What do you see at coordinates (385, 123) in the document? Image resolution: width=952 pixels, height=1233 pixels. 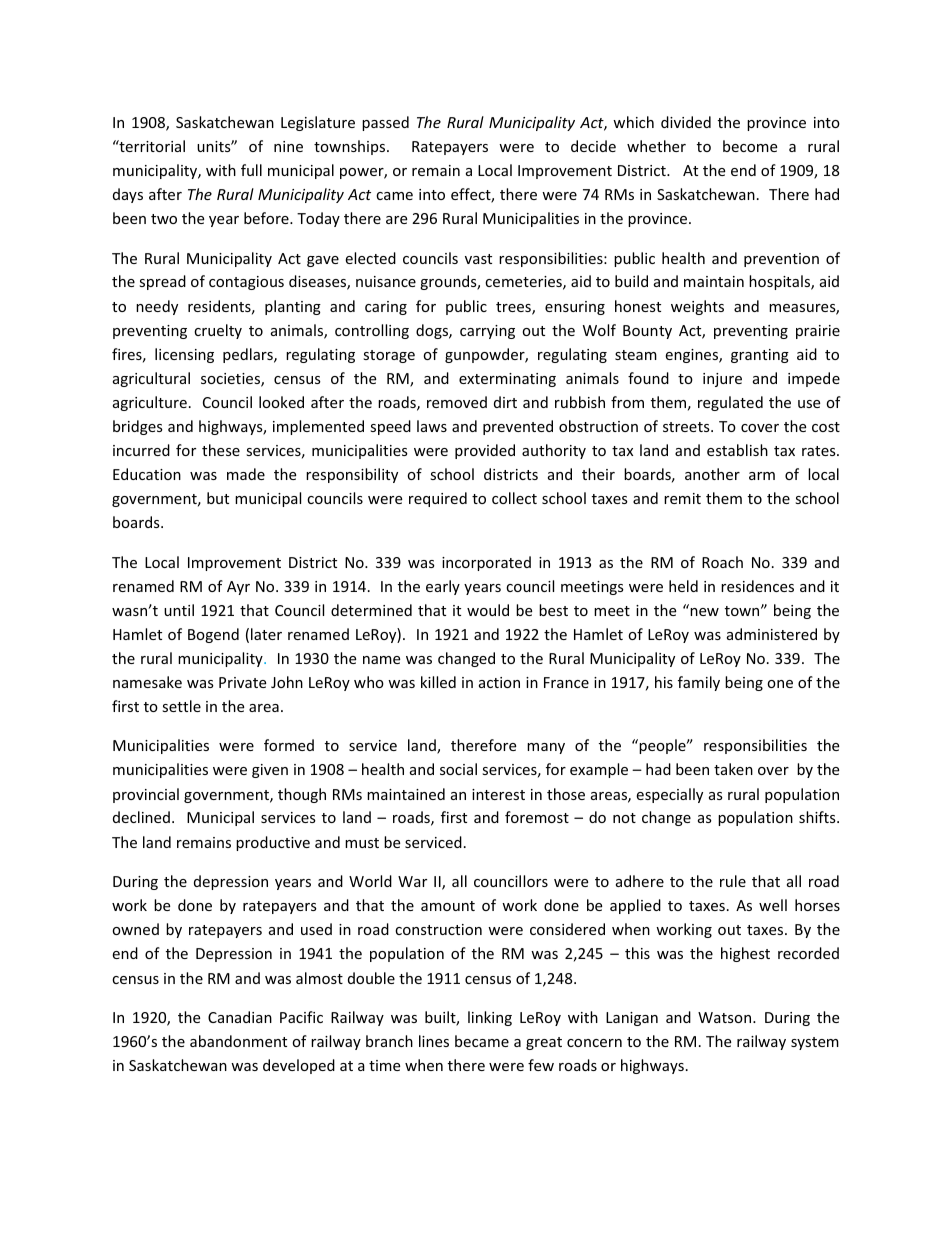 I see `passed` at bounding box center [385, 123].
